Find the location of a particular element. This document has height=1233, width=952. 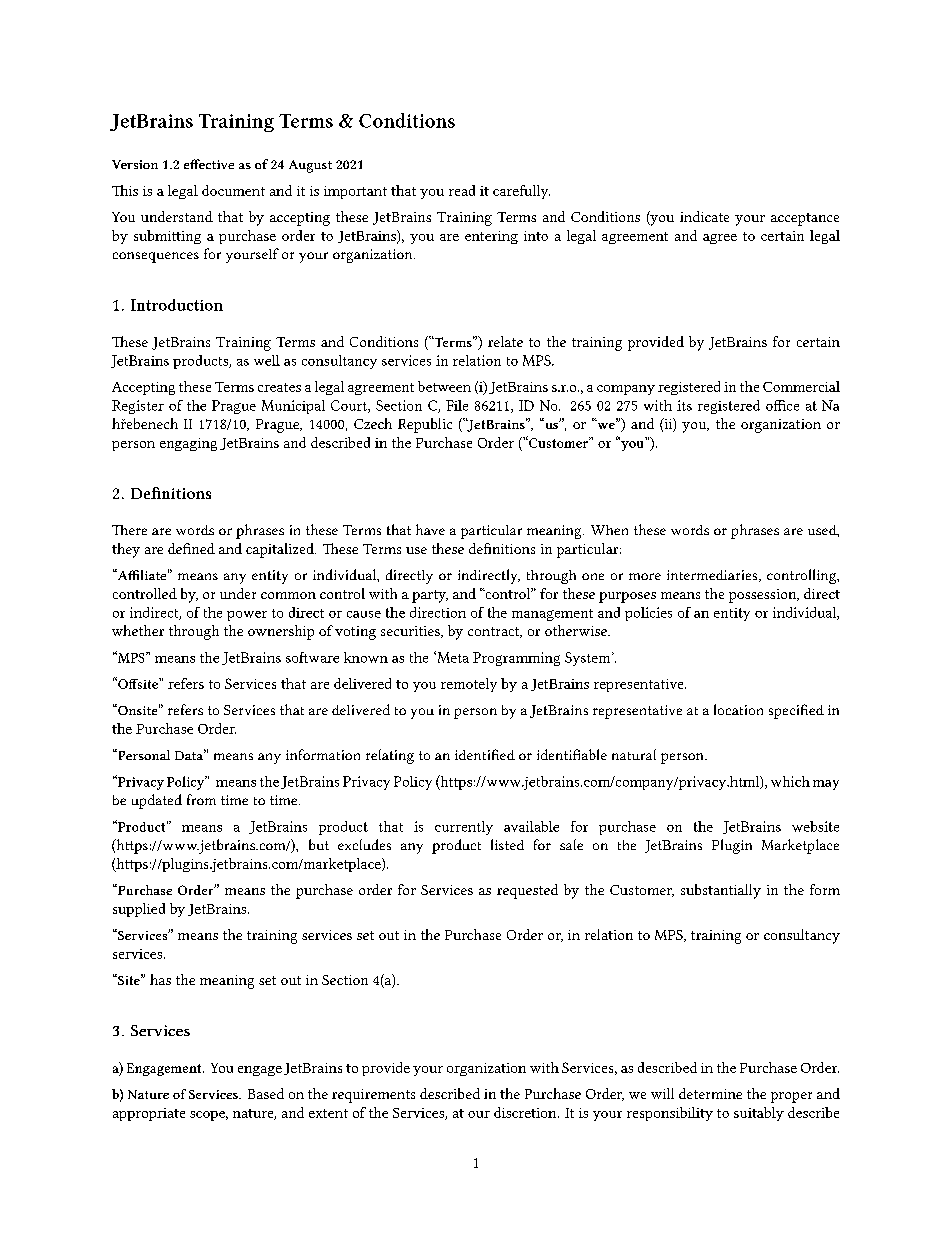

read is located at coordinates (462, 190).
